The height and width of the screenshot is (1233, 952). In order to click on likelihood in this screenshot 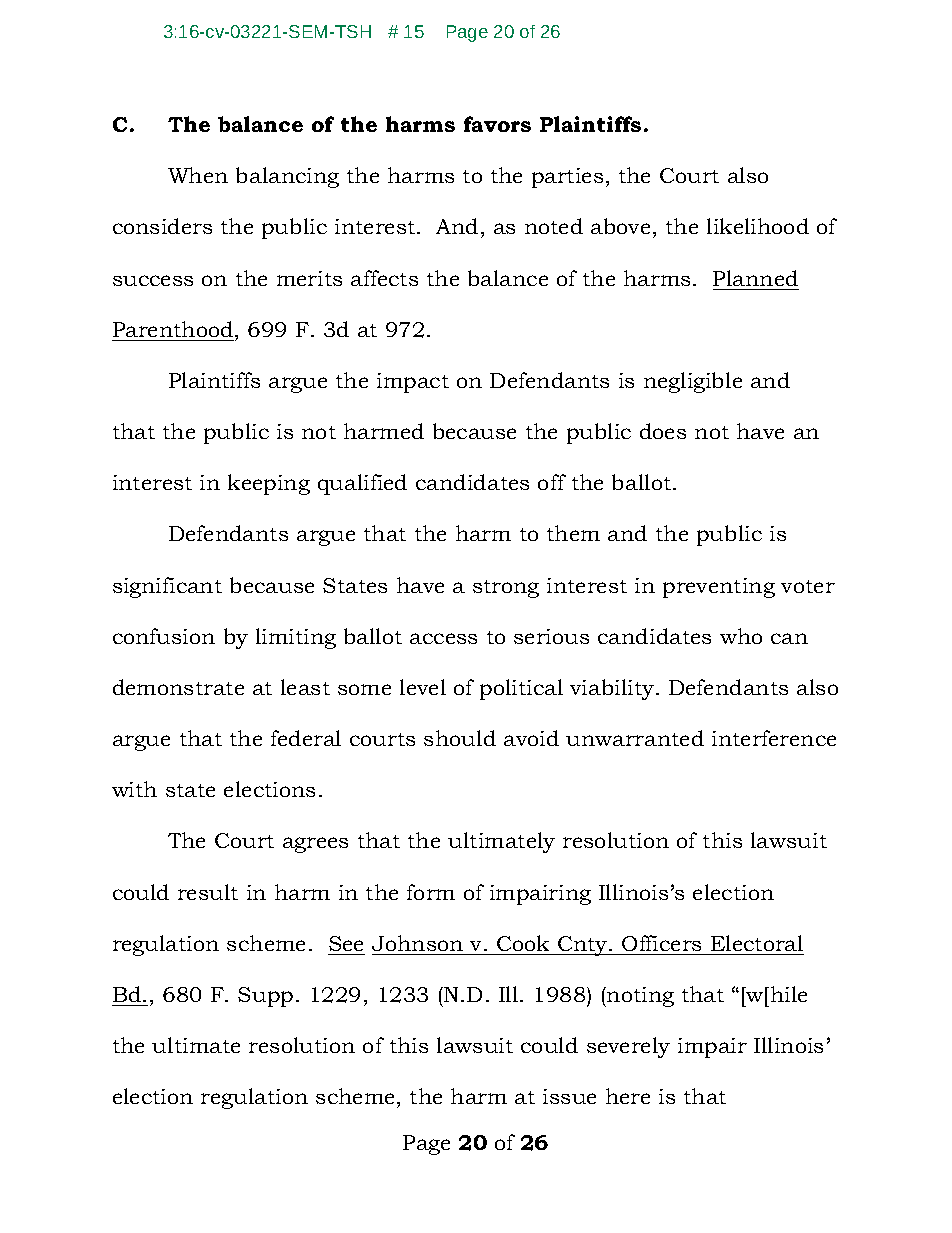, I will do `click(758, 226)`.
